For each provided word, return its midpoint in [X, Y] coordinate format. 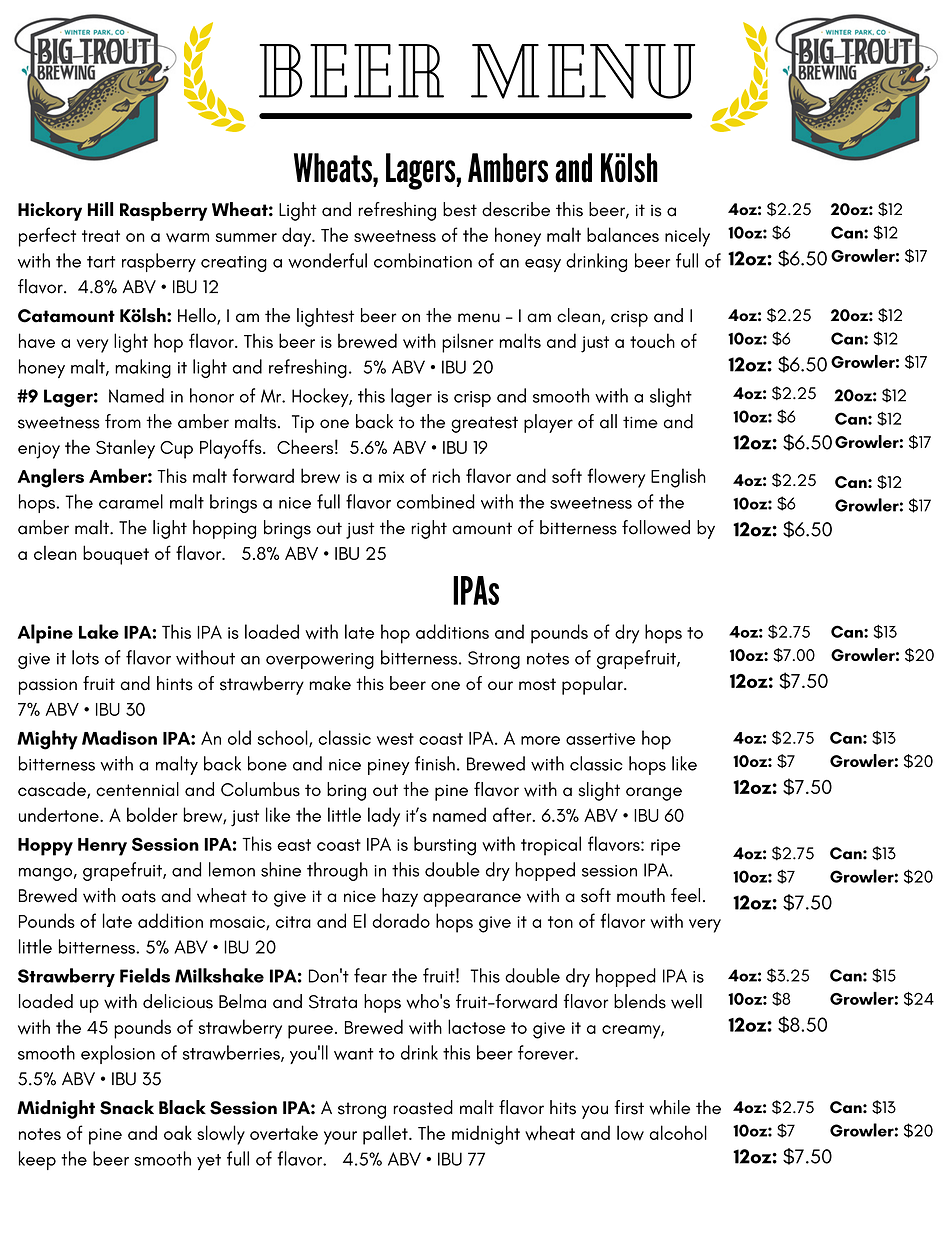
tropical [551, 846]
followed [656, 527]
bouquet [116, 555]
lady [384, 817]
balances [623, 234]
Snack [127, 1107]
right [429, 529]
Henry [102, 847]
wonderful [327, 260]
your [340, 1138]
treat [101, 236]
